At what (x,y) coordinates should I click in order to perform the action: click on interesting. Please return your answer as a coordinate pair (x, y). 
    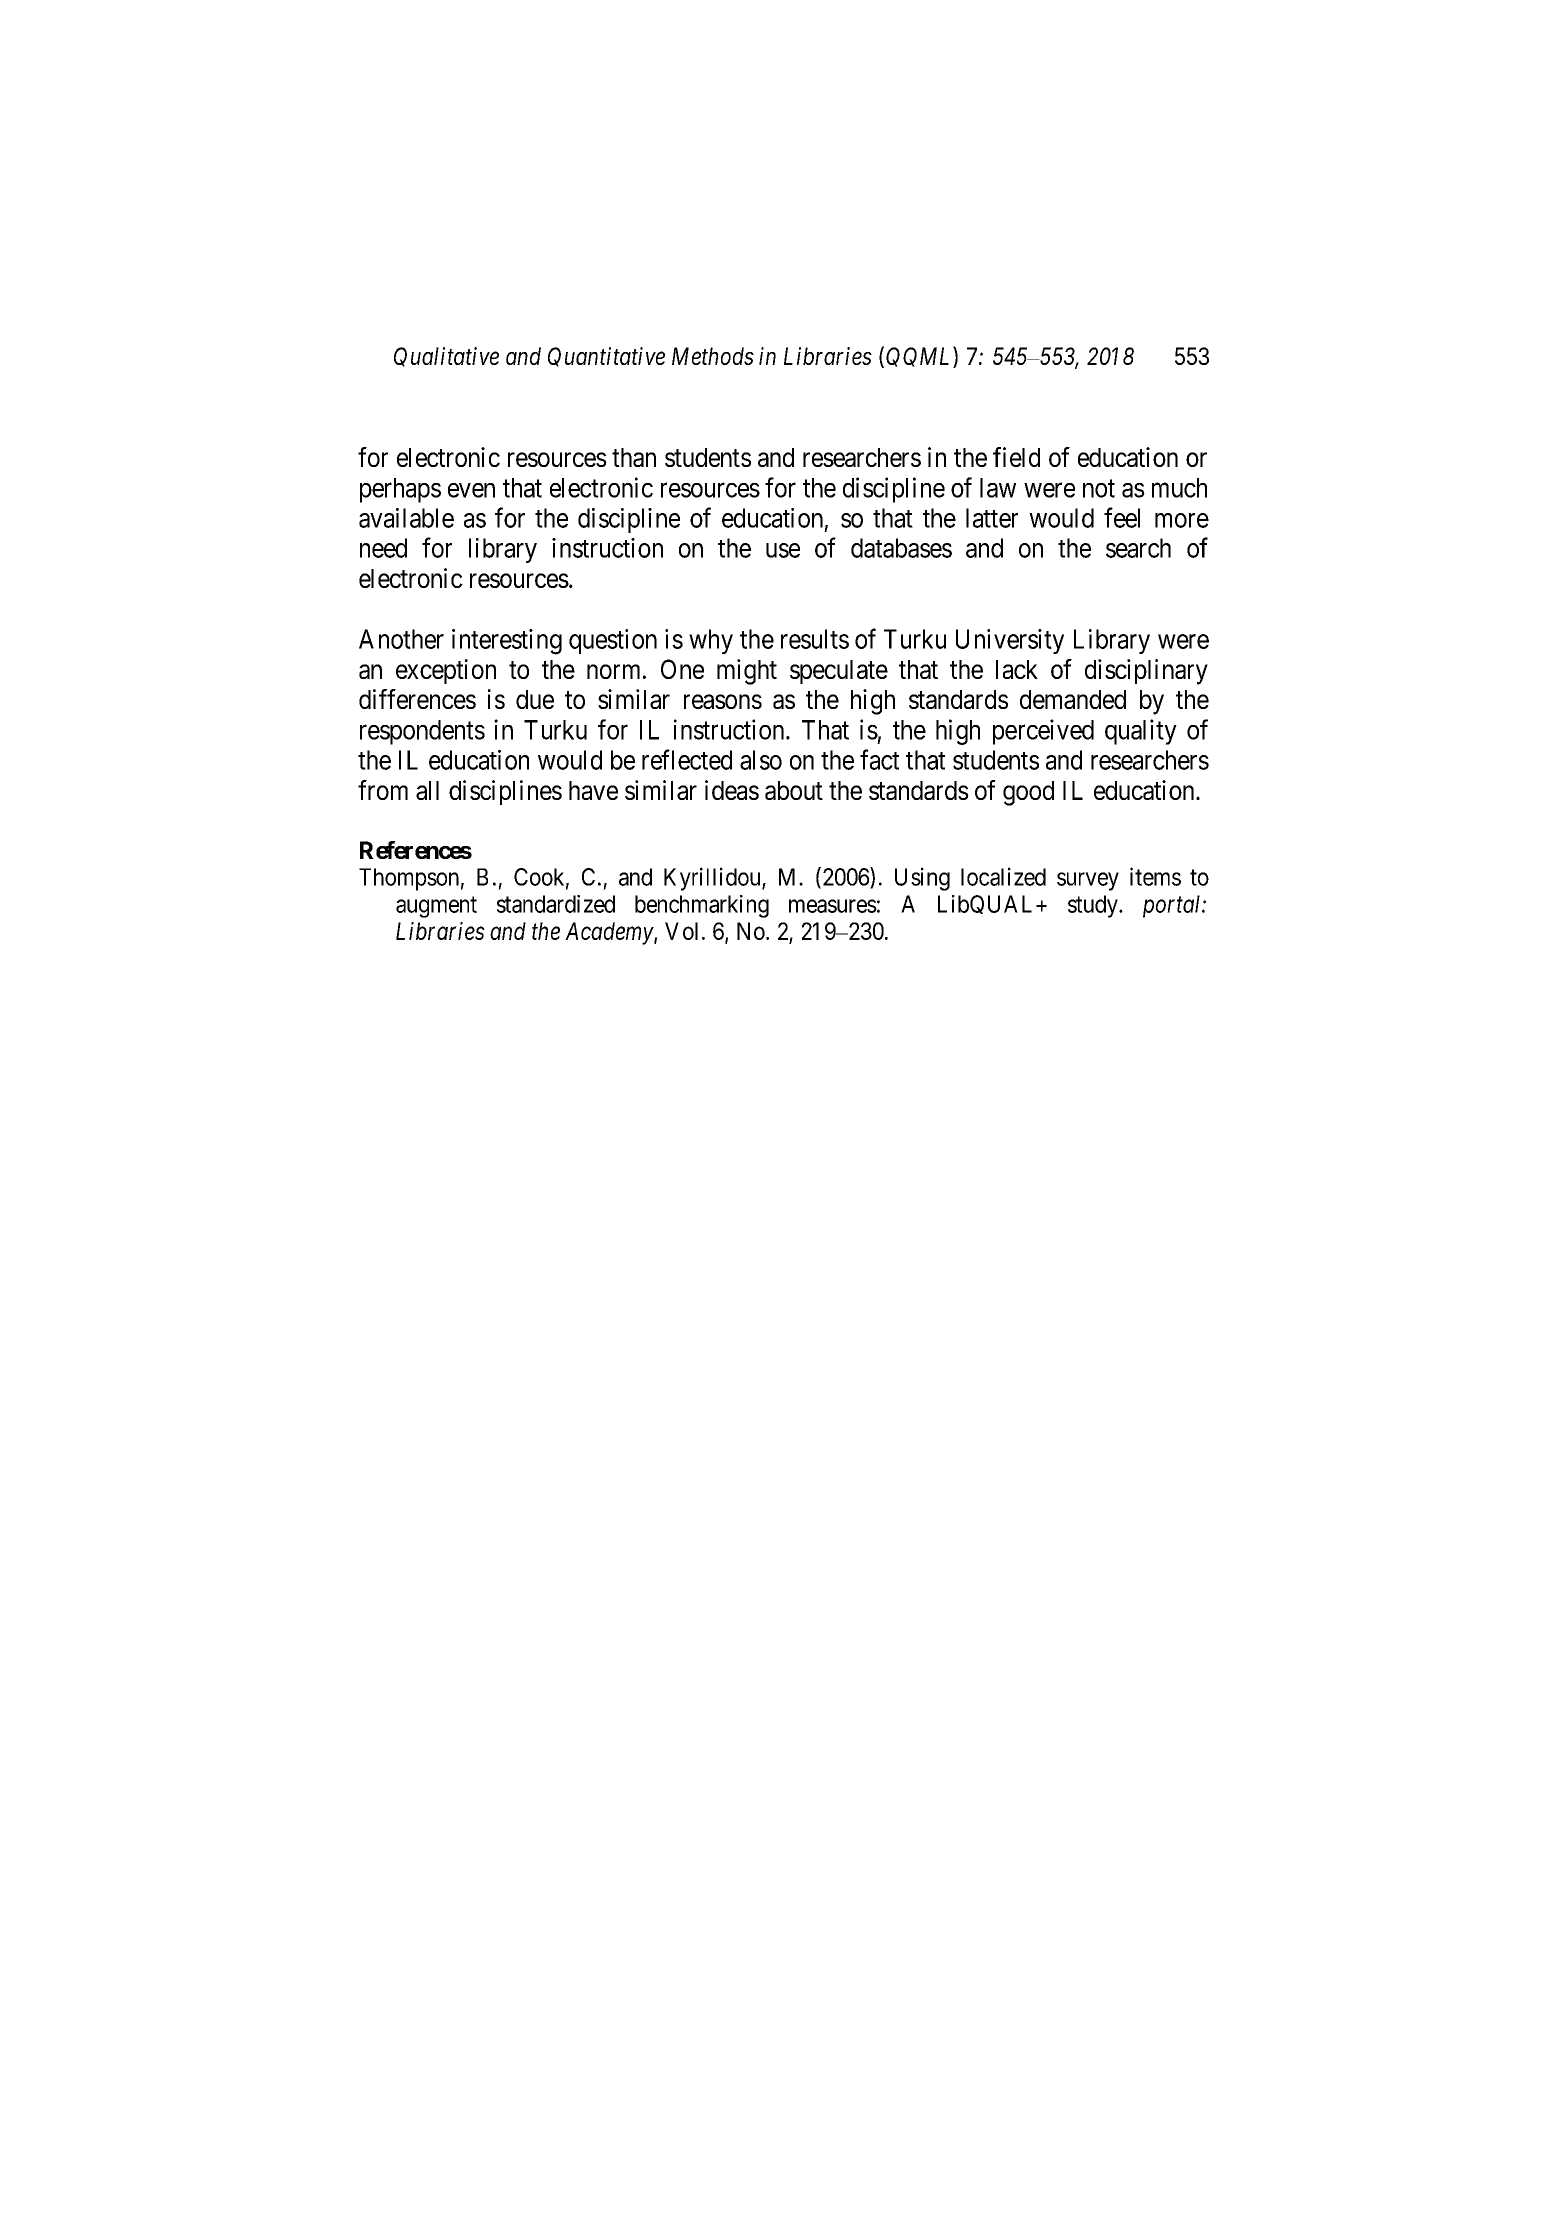
    Looking at the image, I should click on (507, 642).
